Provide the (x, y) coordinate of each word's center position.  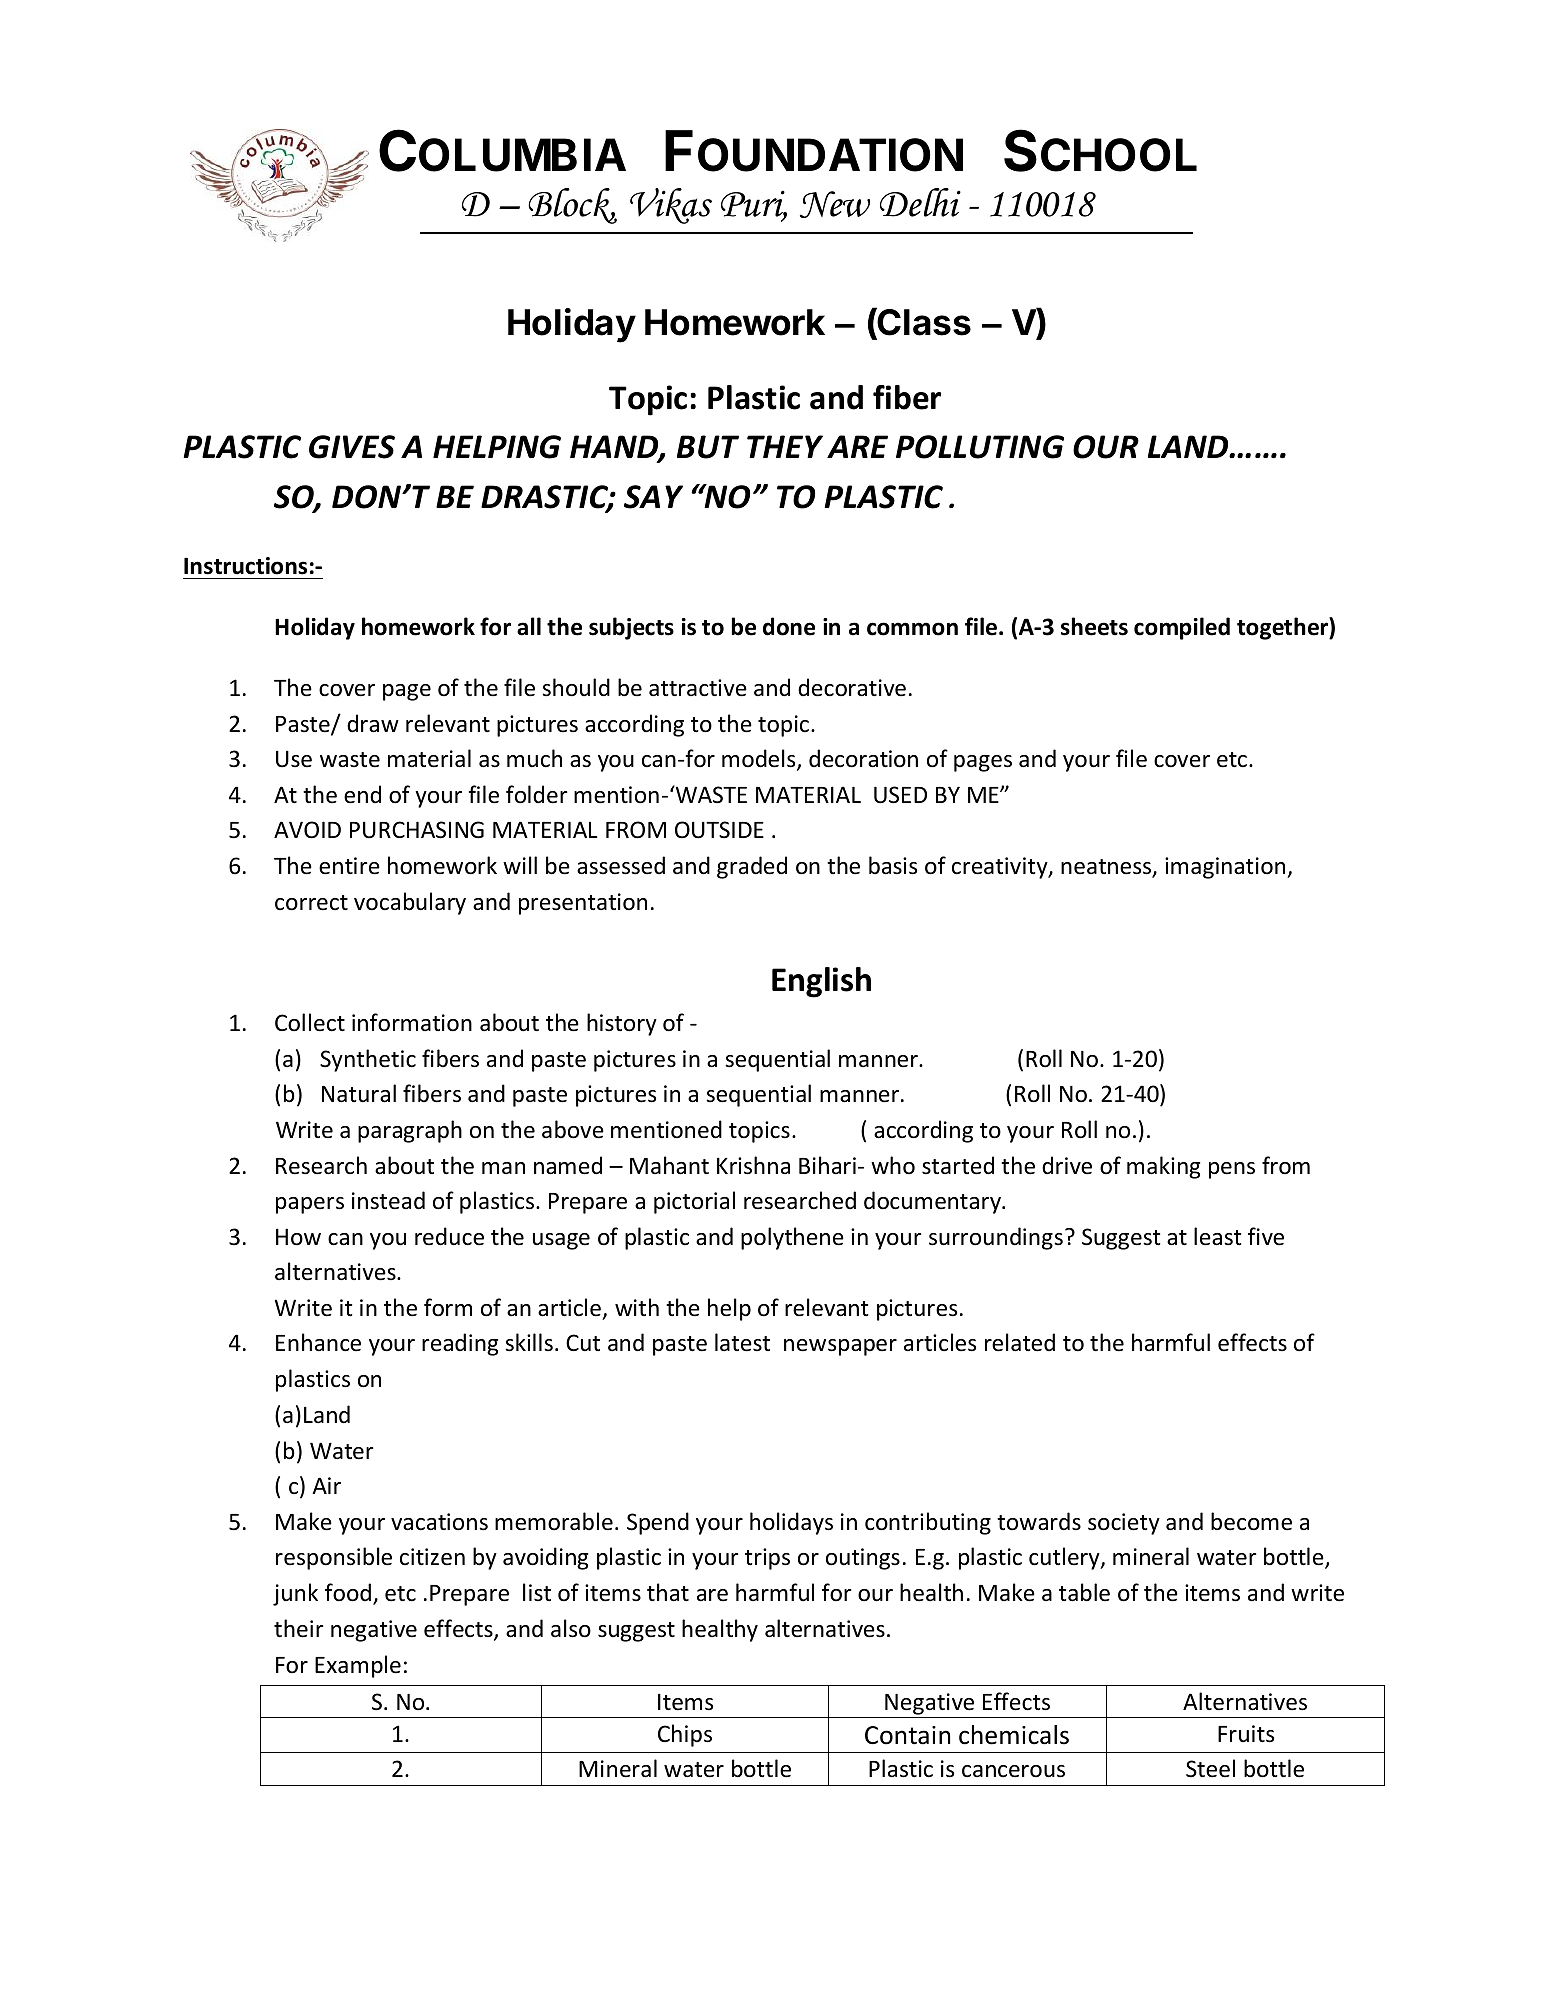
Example (358, 1666)
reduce (449, 1236)
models (760, 759)
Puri (754, 205)
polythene (792, 1238)
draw (373, 723)
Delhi (920, 202)
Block (572, 206)
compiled (1182, 628)
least (1217, 1236)
